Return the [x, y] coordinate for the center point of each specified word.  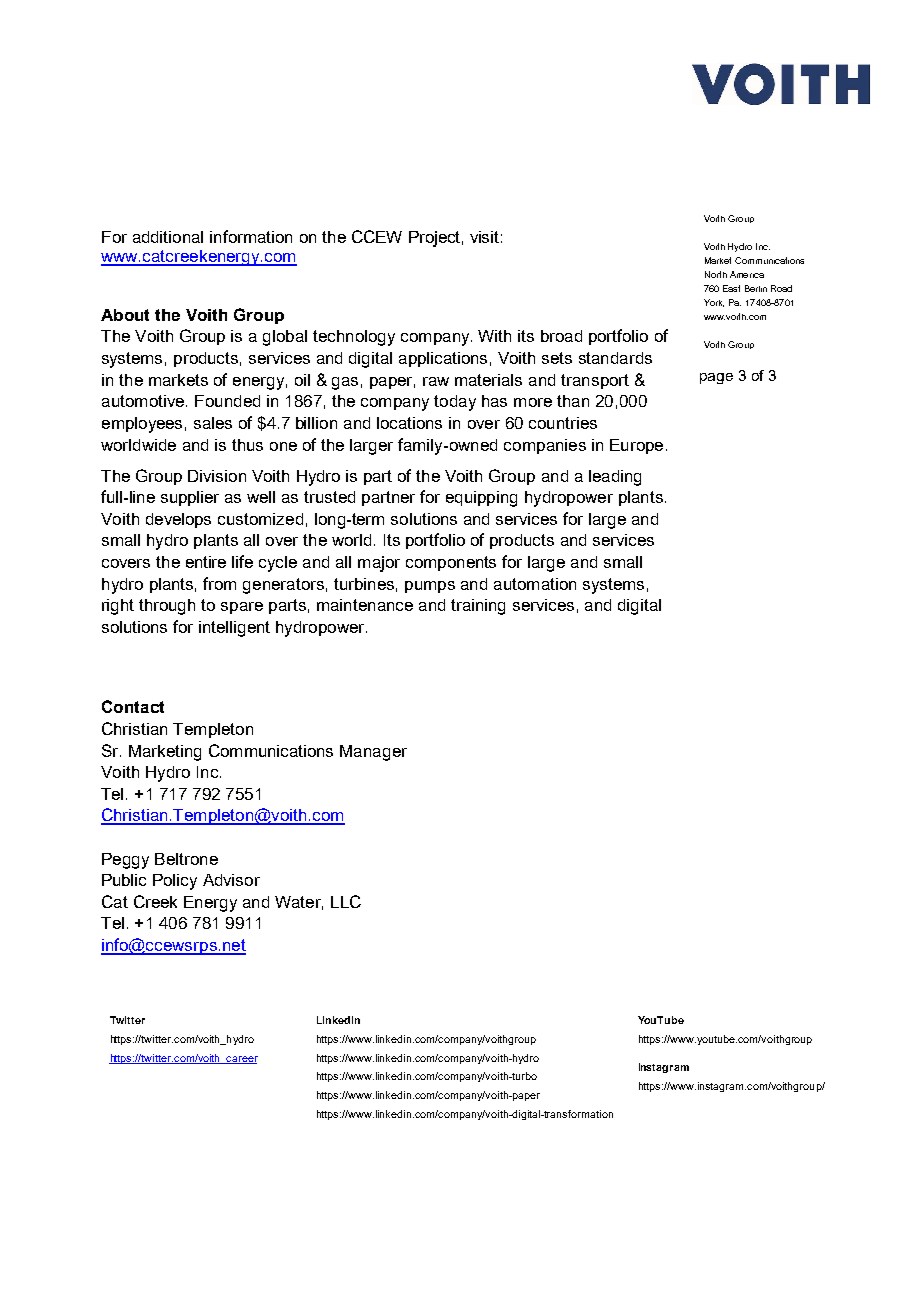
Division [217, 476]
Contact [133, 706]
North [716, 274]
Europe [636, 446]
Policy [175, 882]
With [494, 336]
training [478, 607]
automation [535, 584]
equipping [481, 499]
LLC [346, 901]
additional [168, 237]
